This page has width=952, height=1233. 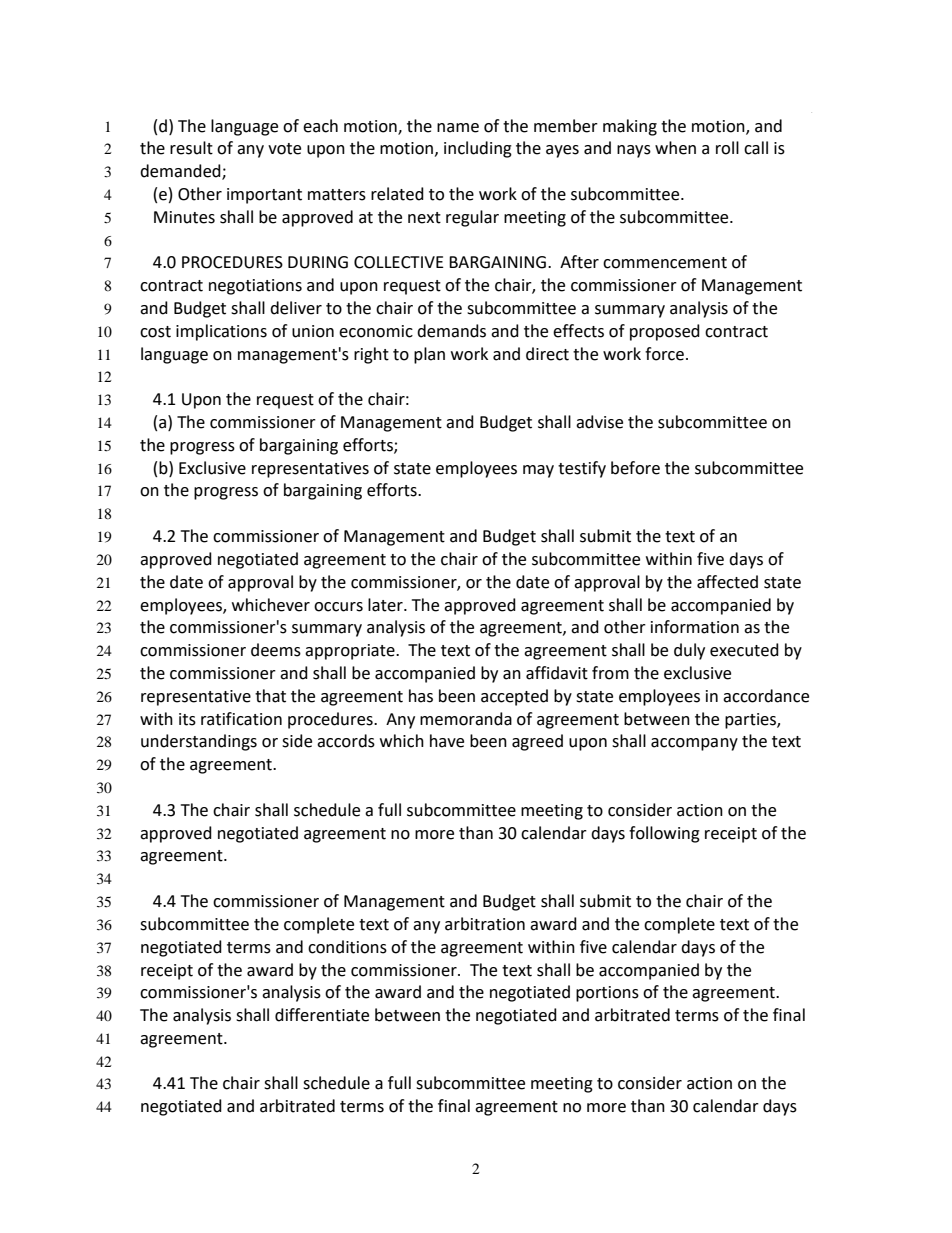 What do you see at coordinates (485, 924) in the page?
I see `arbitration` at bounding box center [485, 924].
